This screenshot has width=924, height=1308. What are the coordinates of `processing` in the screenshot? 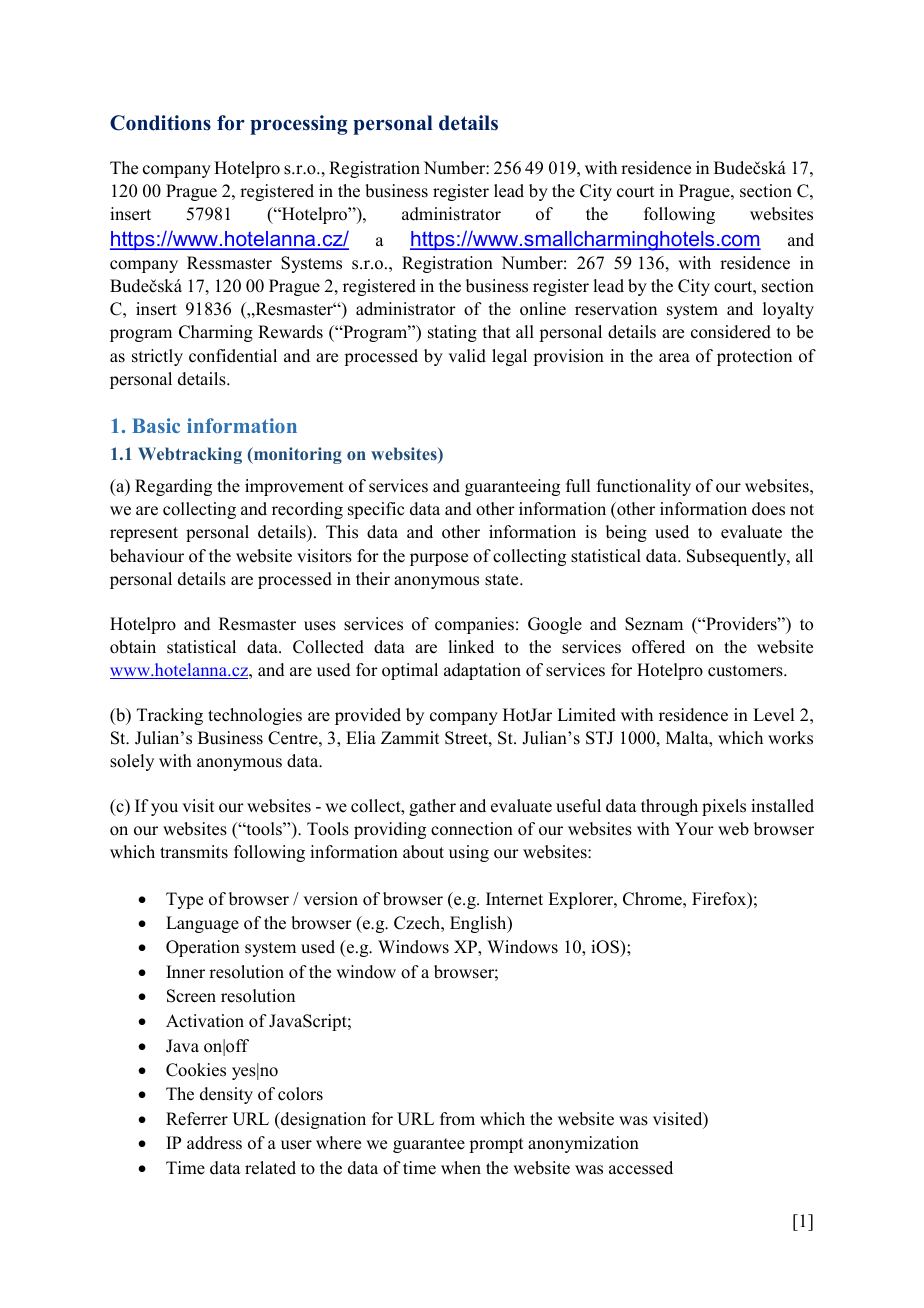 It's located at (299, 125).
